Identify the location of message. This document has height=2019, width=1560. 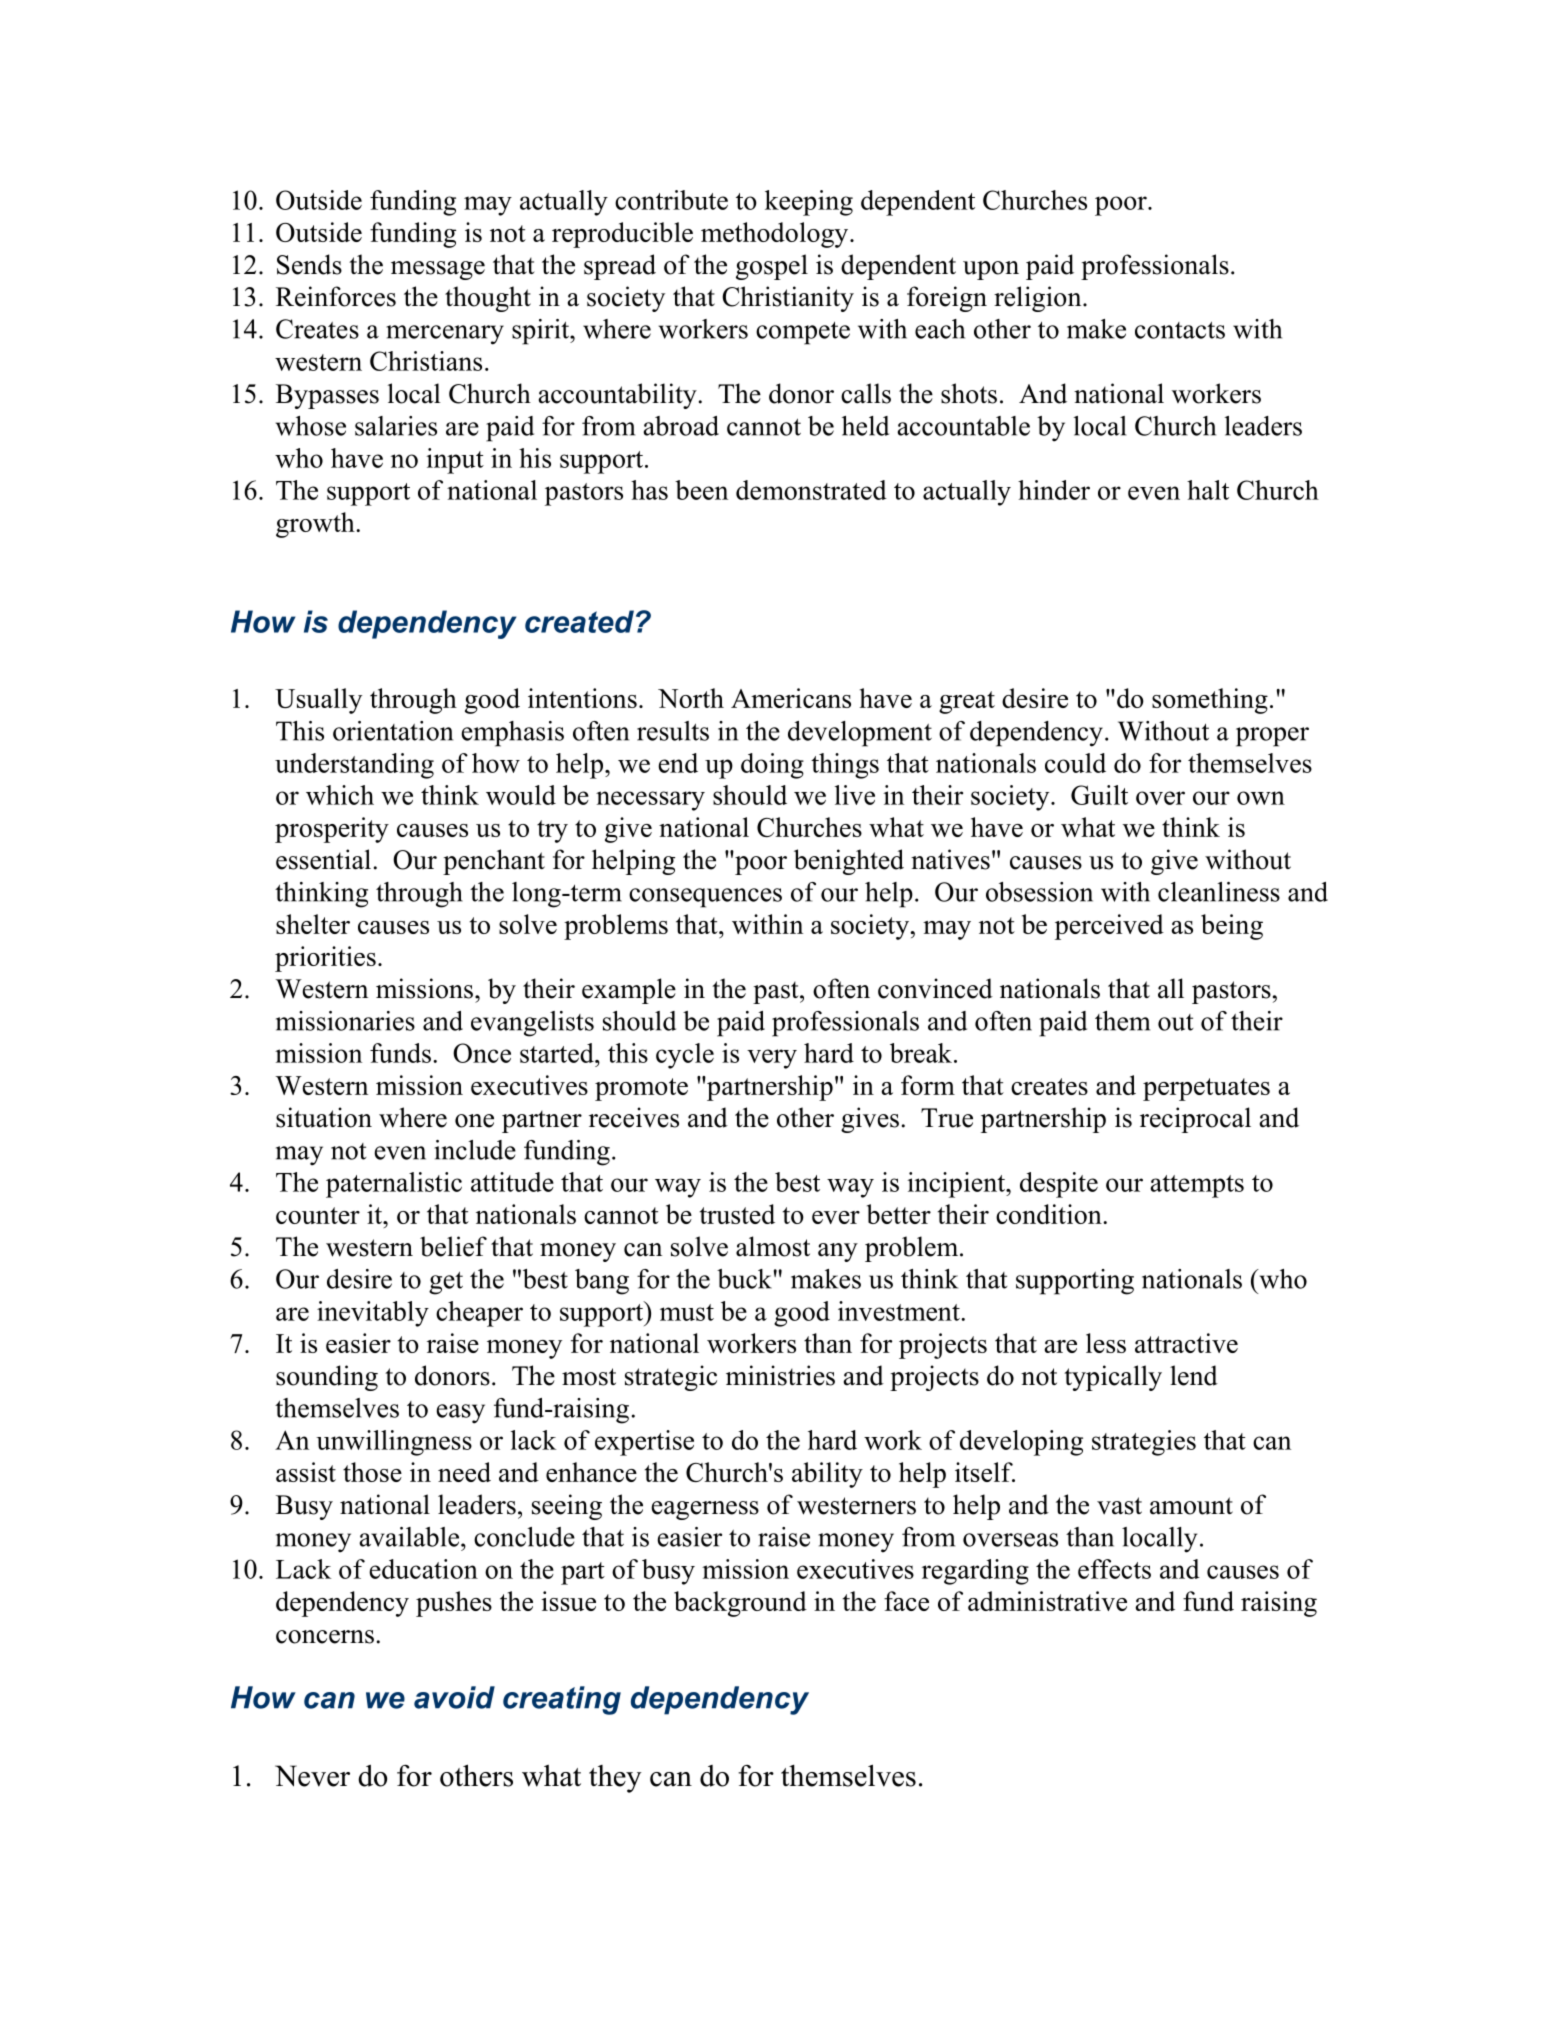
(438, 270).
